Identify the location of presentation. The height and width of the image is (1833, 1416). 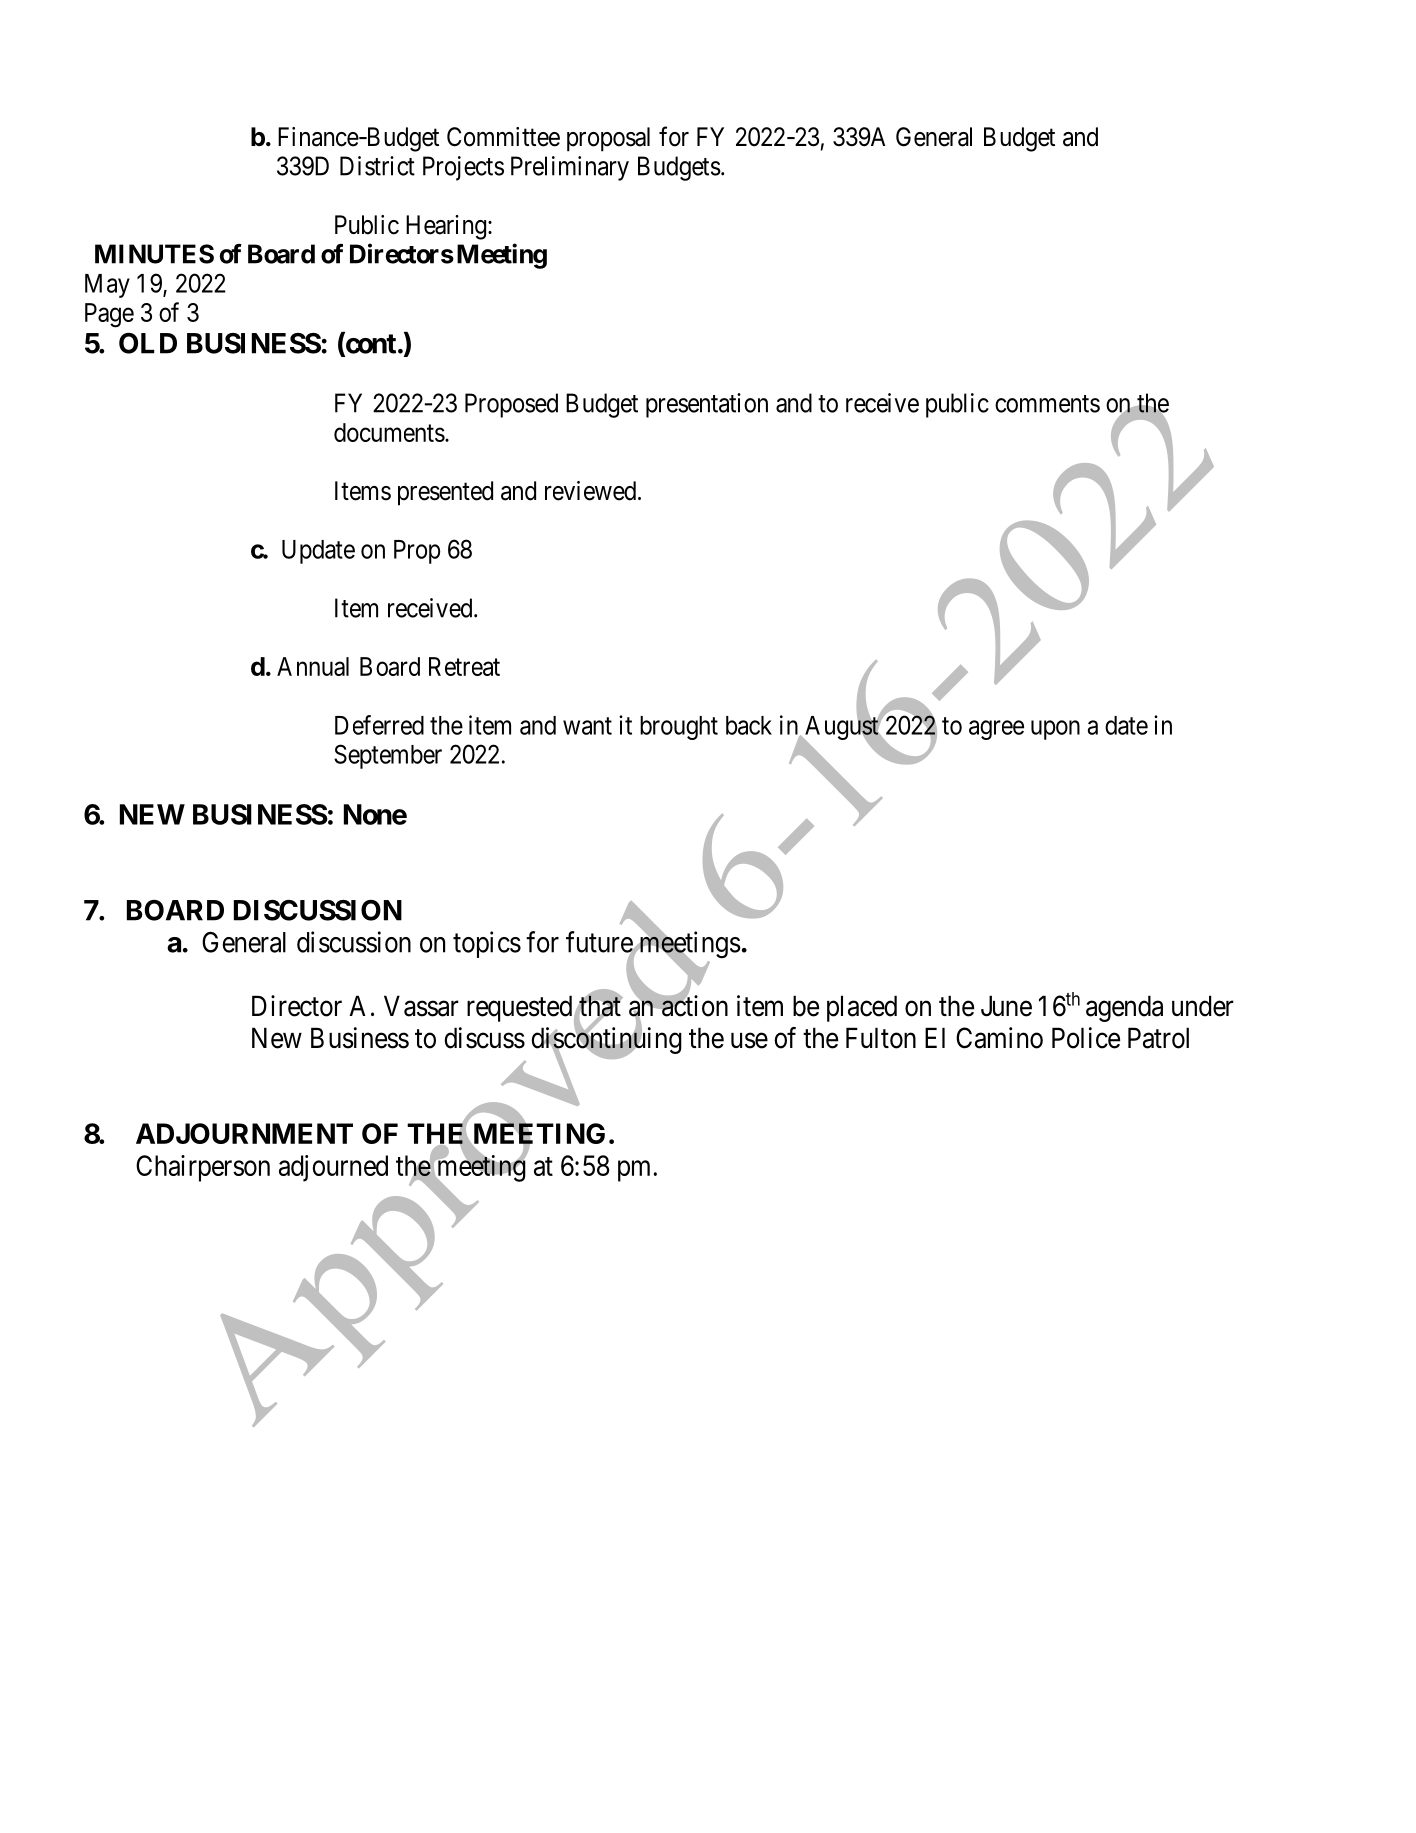
(707, 405).
